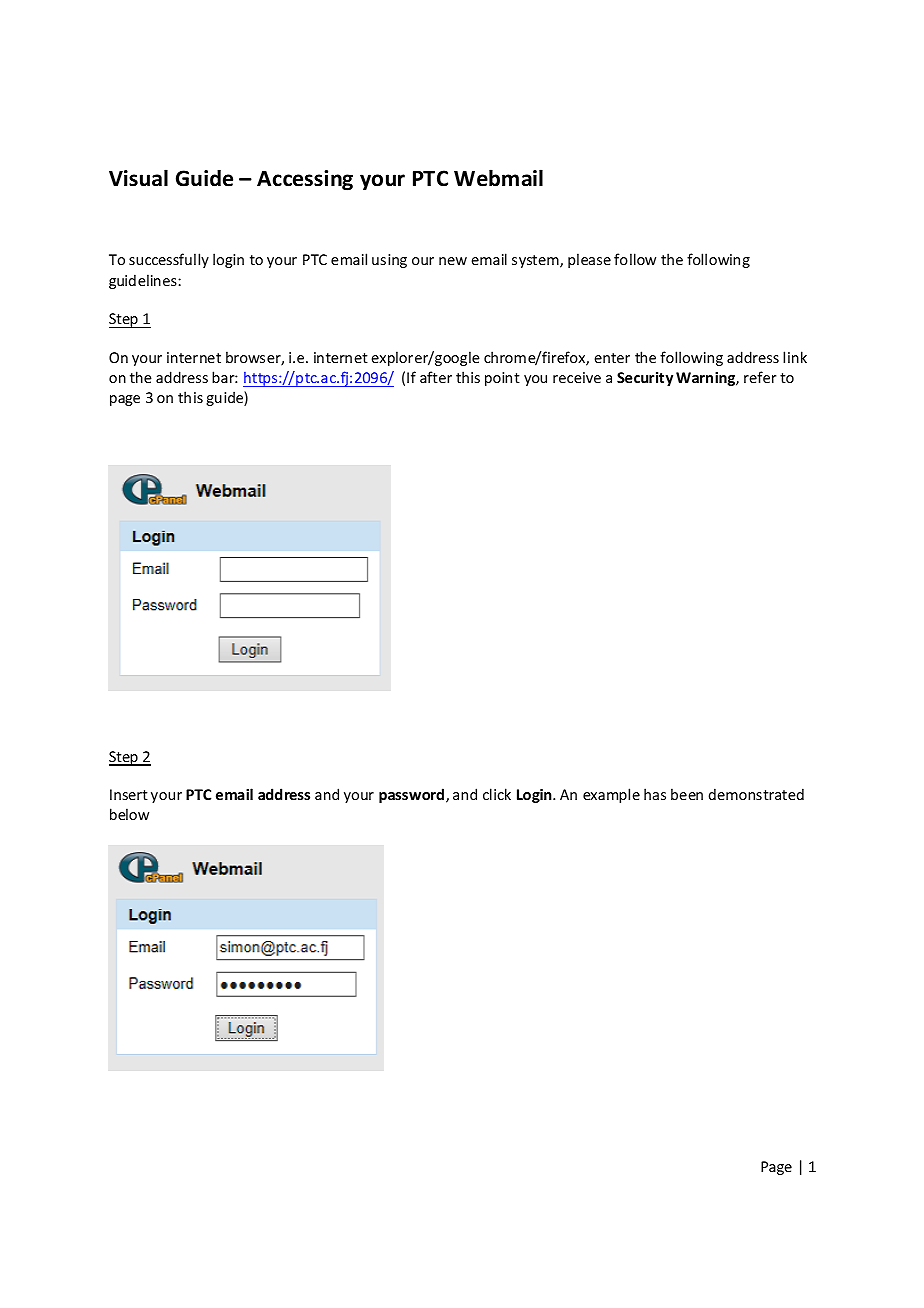  I want to click on after, so click(436, 377).
